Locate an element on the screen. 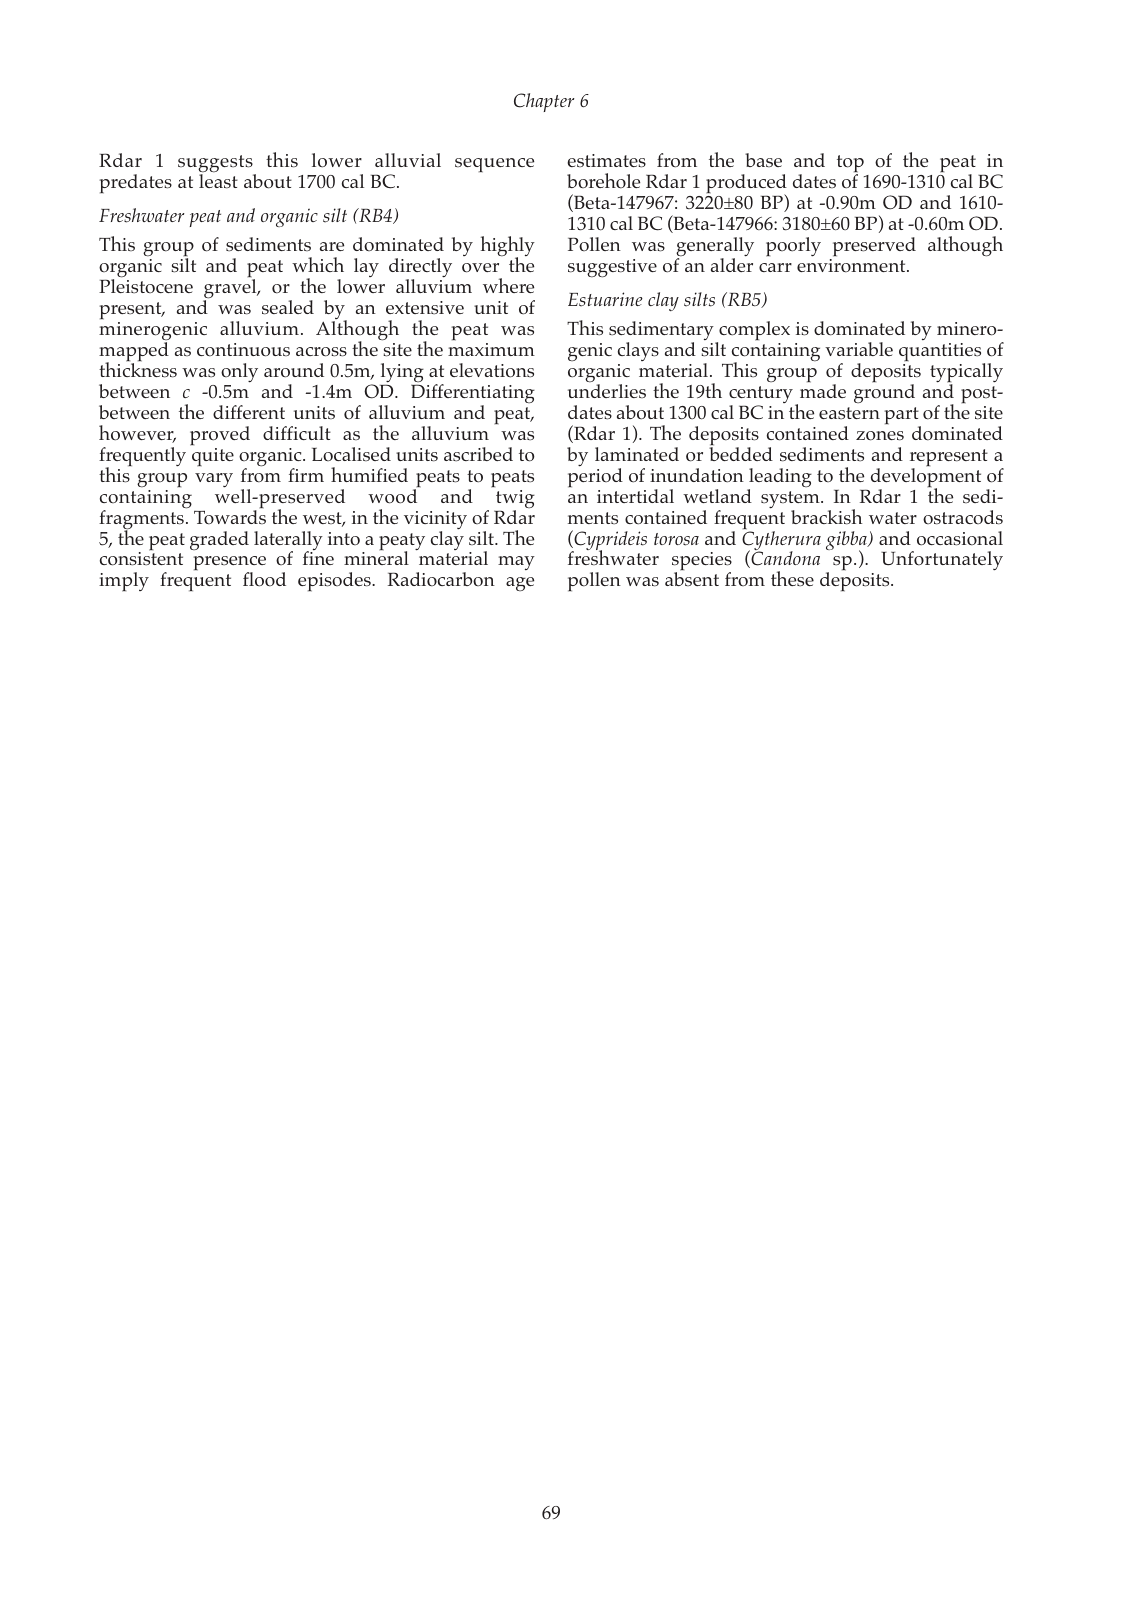 Image resolution: width=1135 pixels, height=1606 pixels. Chapter is located at coordinates (544, 102).
